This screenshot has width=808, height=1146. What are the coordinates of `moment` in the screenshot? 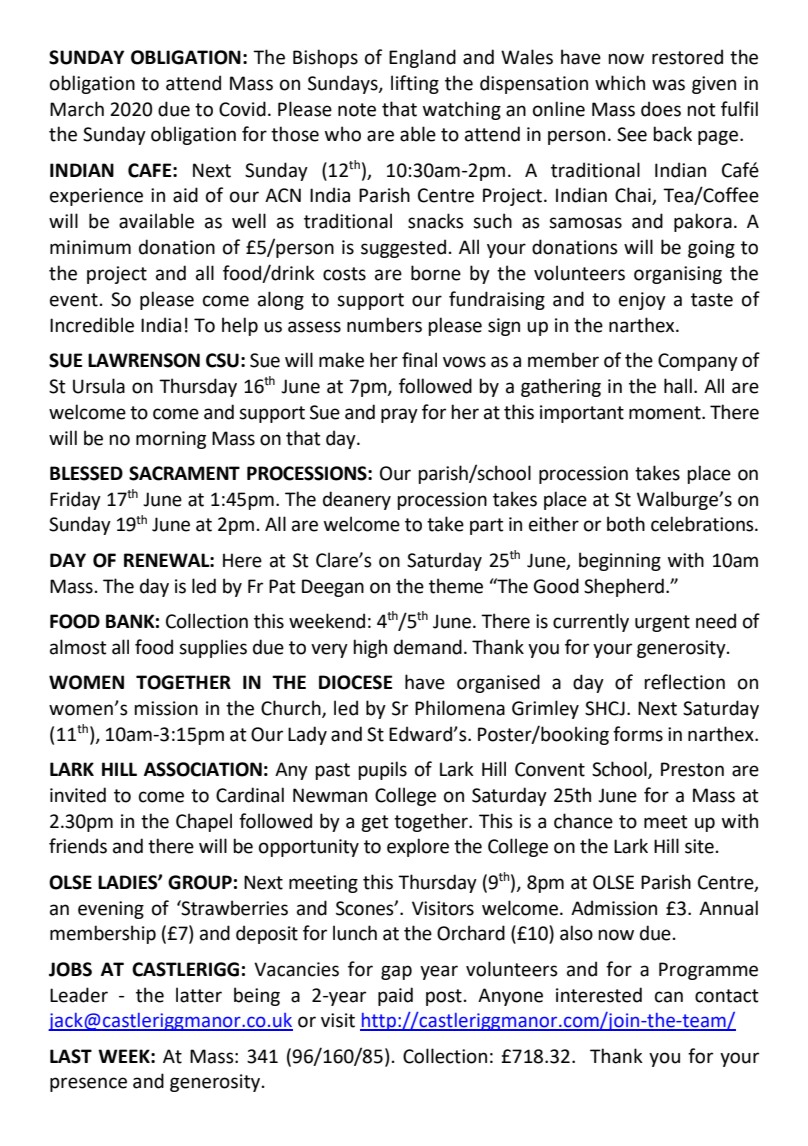 It's located at (666, 413).
